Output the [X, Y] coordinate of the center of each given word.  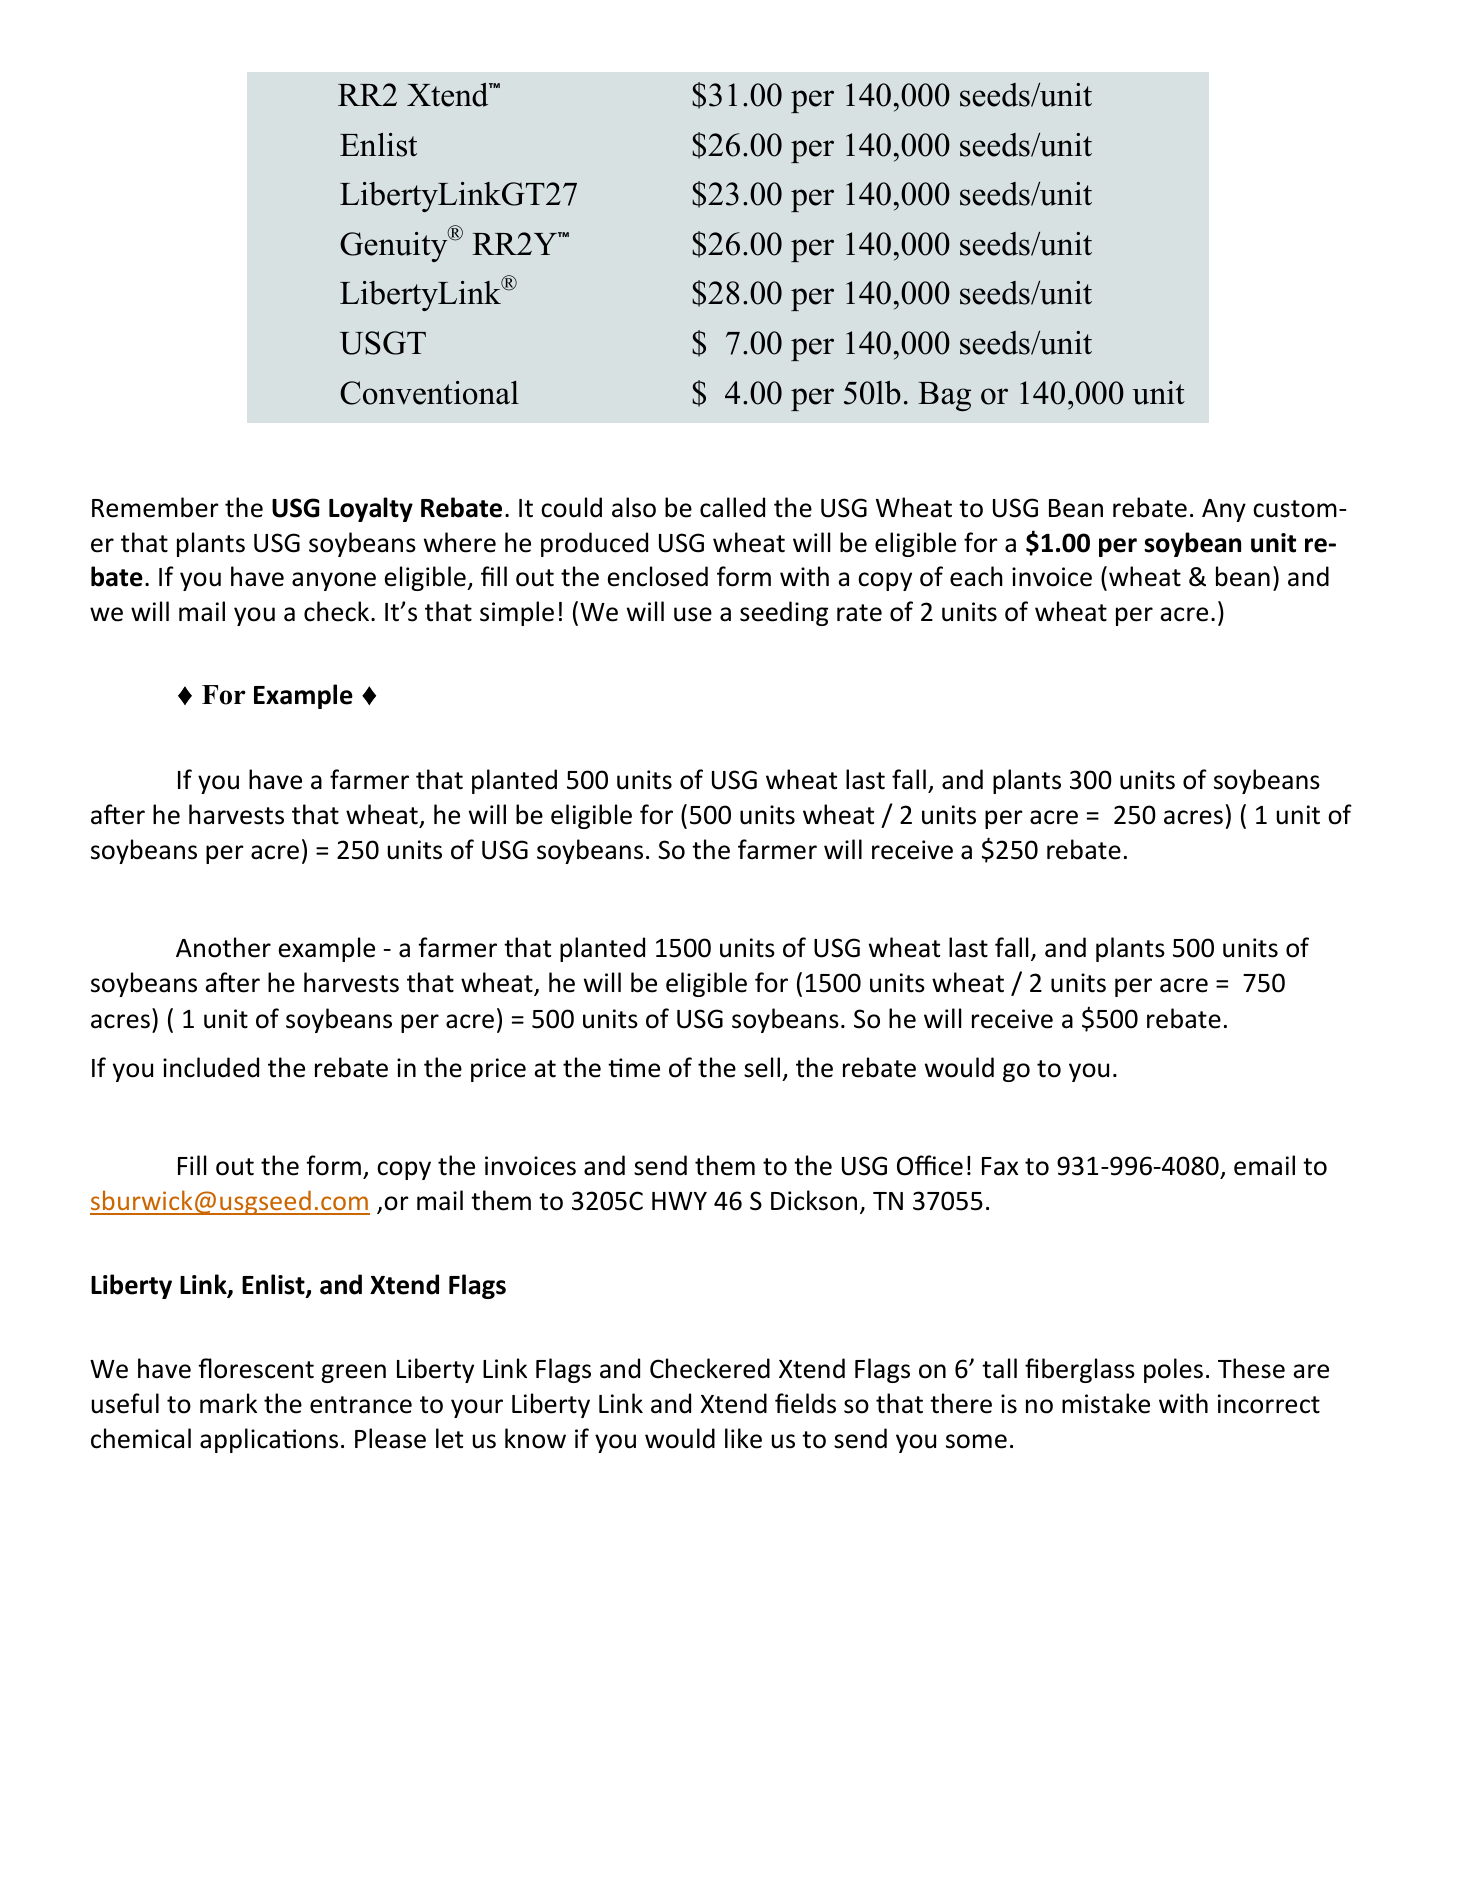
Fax [1000, 1166]
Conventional [429, 393]
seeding [784, 613]
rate [859, 613]
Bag [944, 396]
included [211, 1067]
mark [228, 1403]
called [732, 507]
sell [762, 1067]
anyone [334, 581]
